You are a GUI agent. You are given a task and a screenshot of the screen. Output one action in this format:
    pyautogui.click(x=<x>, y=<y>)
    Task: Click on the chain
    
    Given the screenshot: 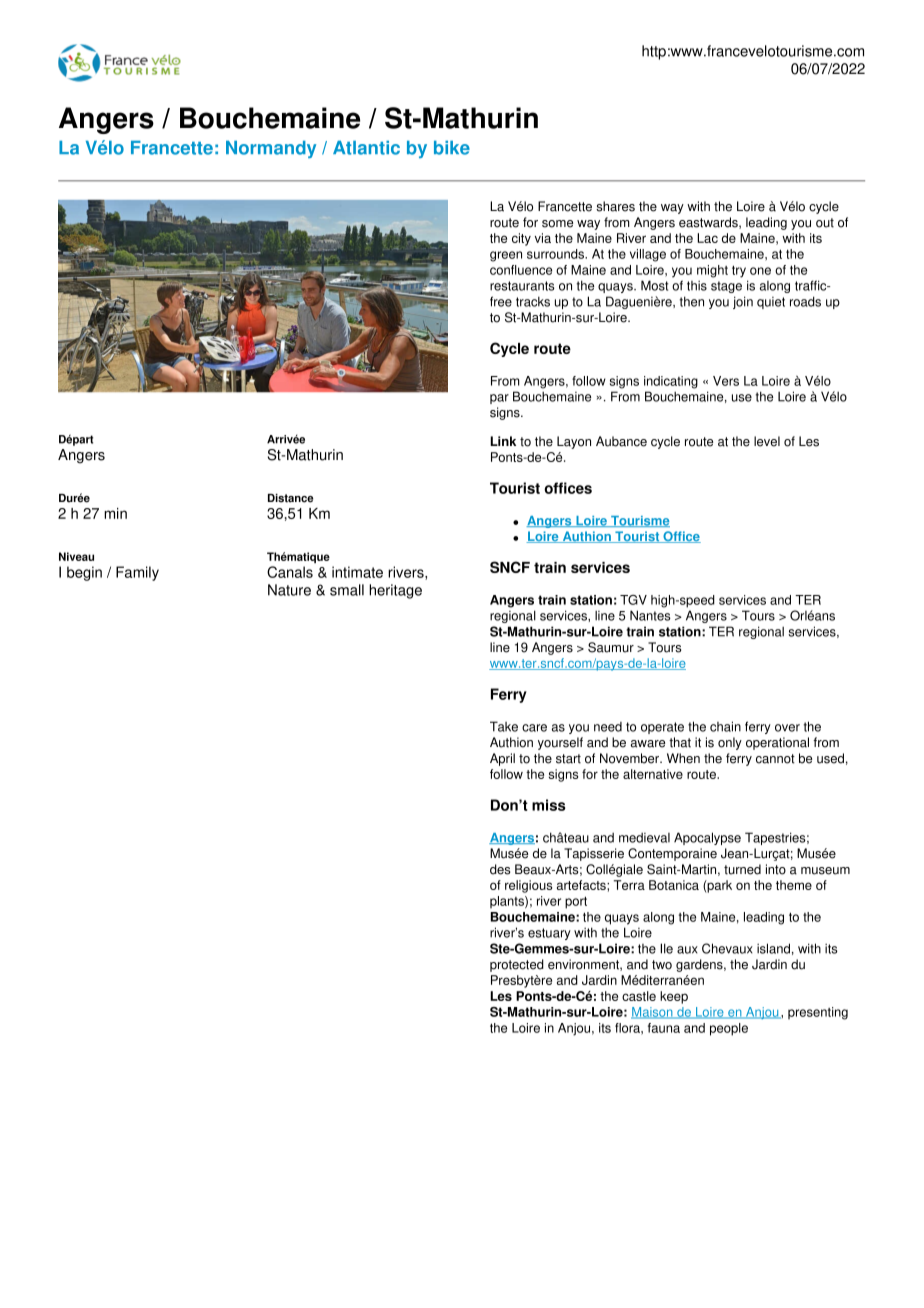 What is the action you would take?
    pyautogui.click(x=725, y=726)
